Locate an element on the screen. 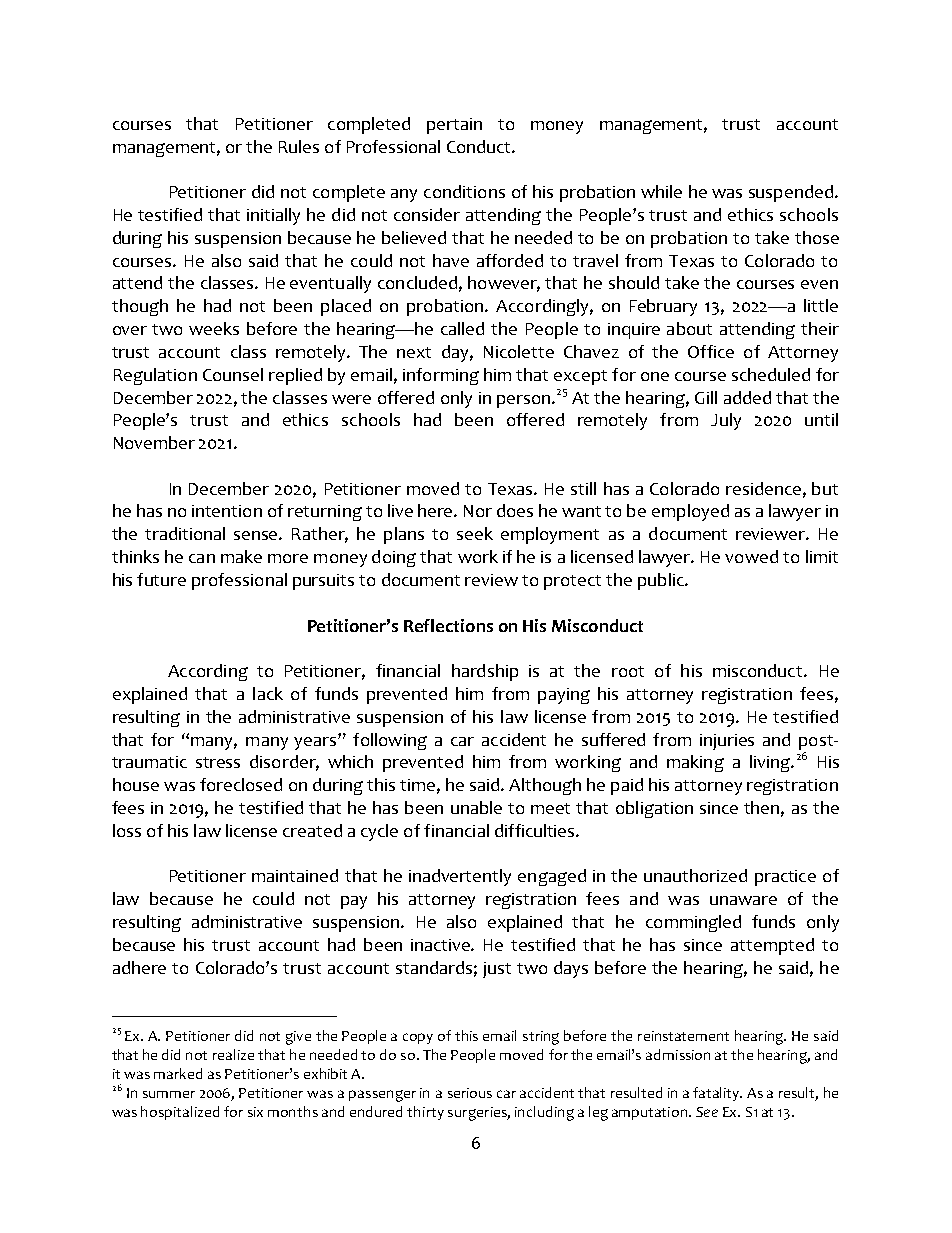  marked is located at coordinates (178, 1073).
